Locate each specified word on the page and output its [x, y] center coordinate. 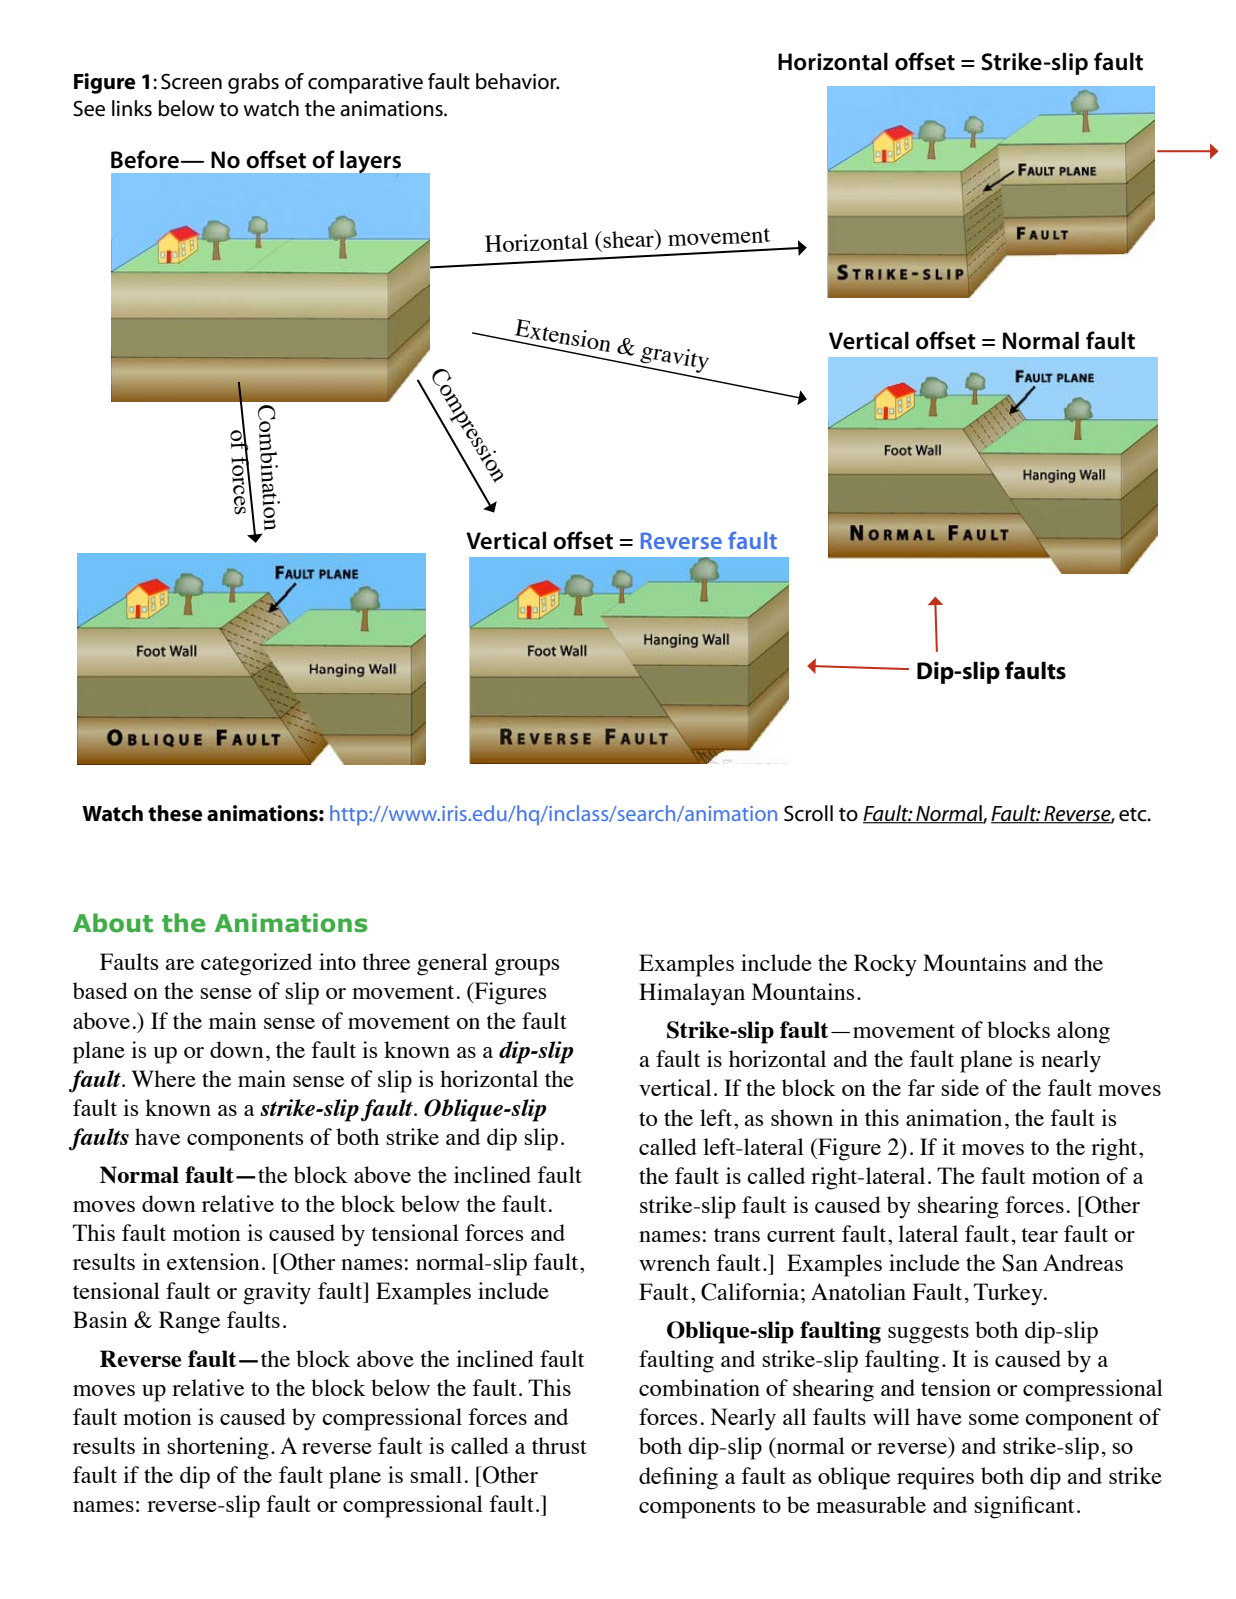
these [175, 813]
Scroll [808, 813]
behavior [517, 81]
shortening [218, 1448]
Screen [191, 81]
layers [370, 163]
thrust [559, 1445]
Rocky [885, 965]
